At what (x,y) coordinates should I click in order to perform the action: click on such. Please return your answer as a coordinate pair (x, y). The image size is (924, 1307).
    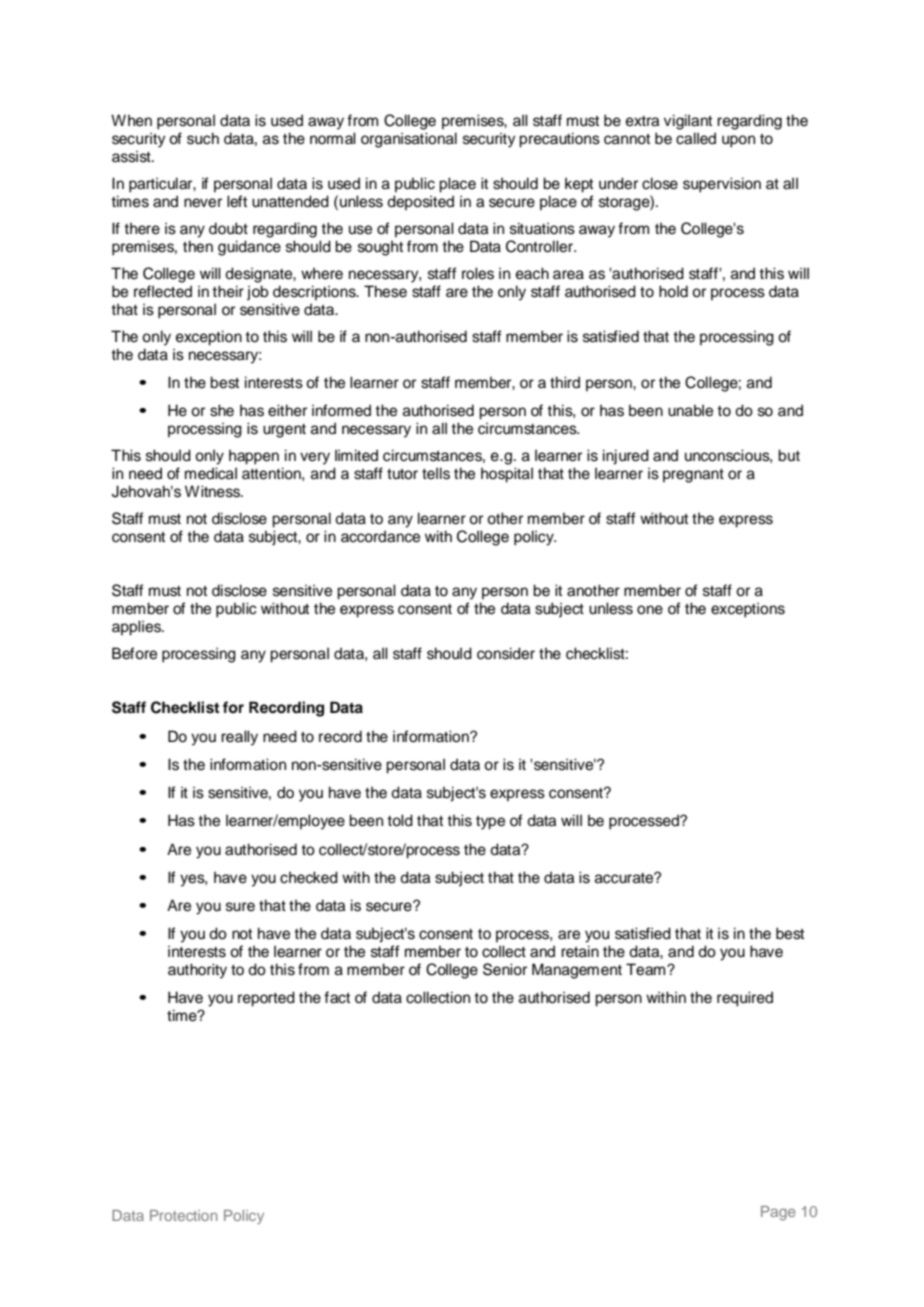
    Looking at the image, I should click on (203, 138).
